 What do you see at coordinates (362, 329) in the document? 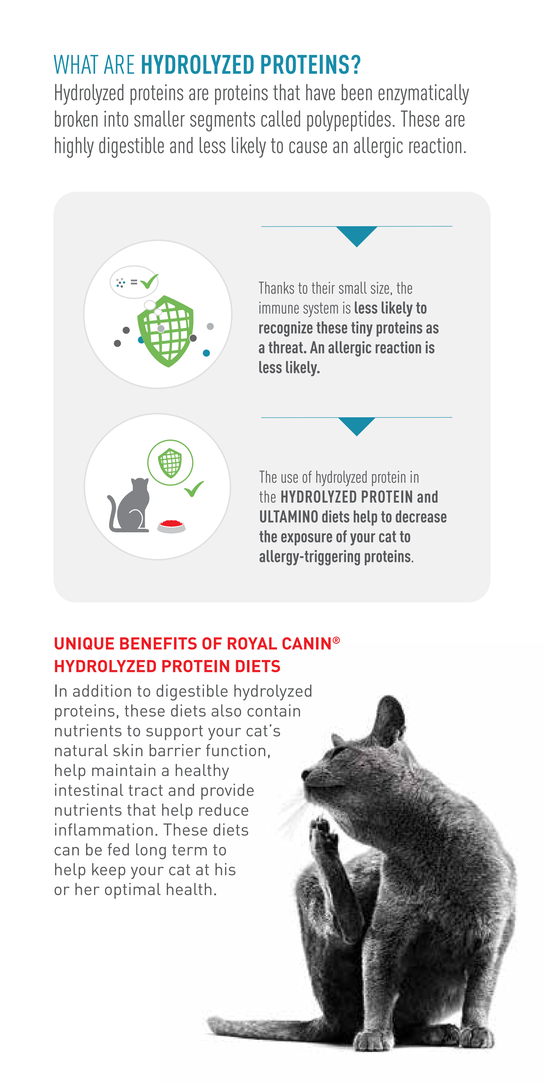
I see `tiny` at bounding box center [362, 329].
